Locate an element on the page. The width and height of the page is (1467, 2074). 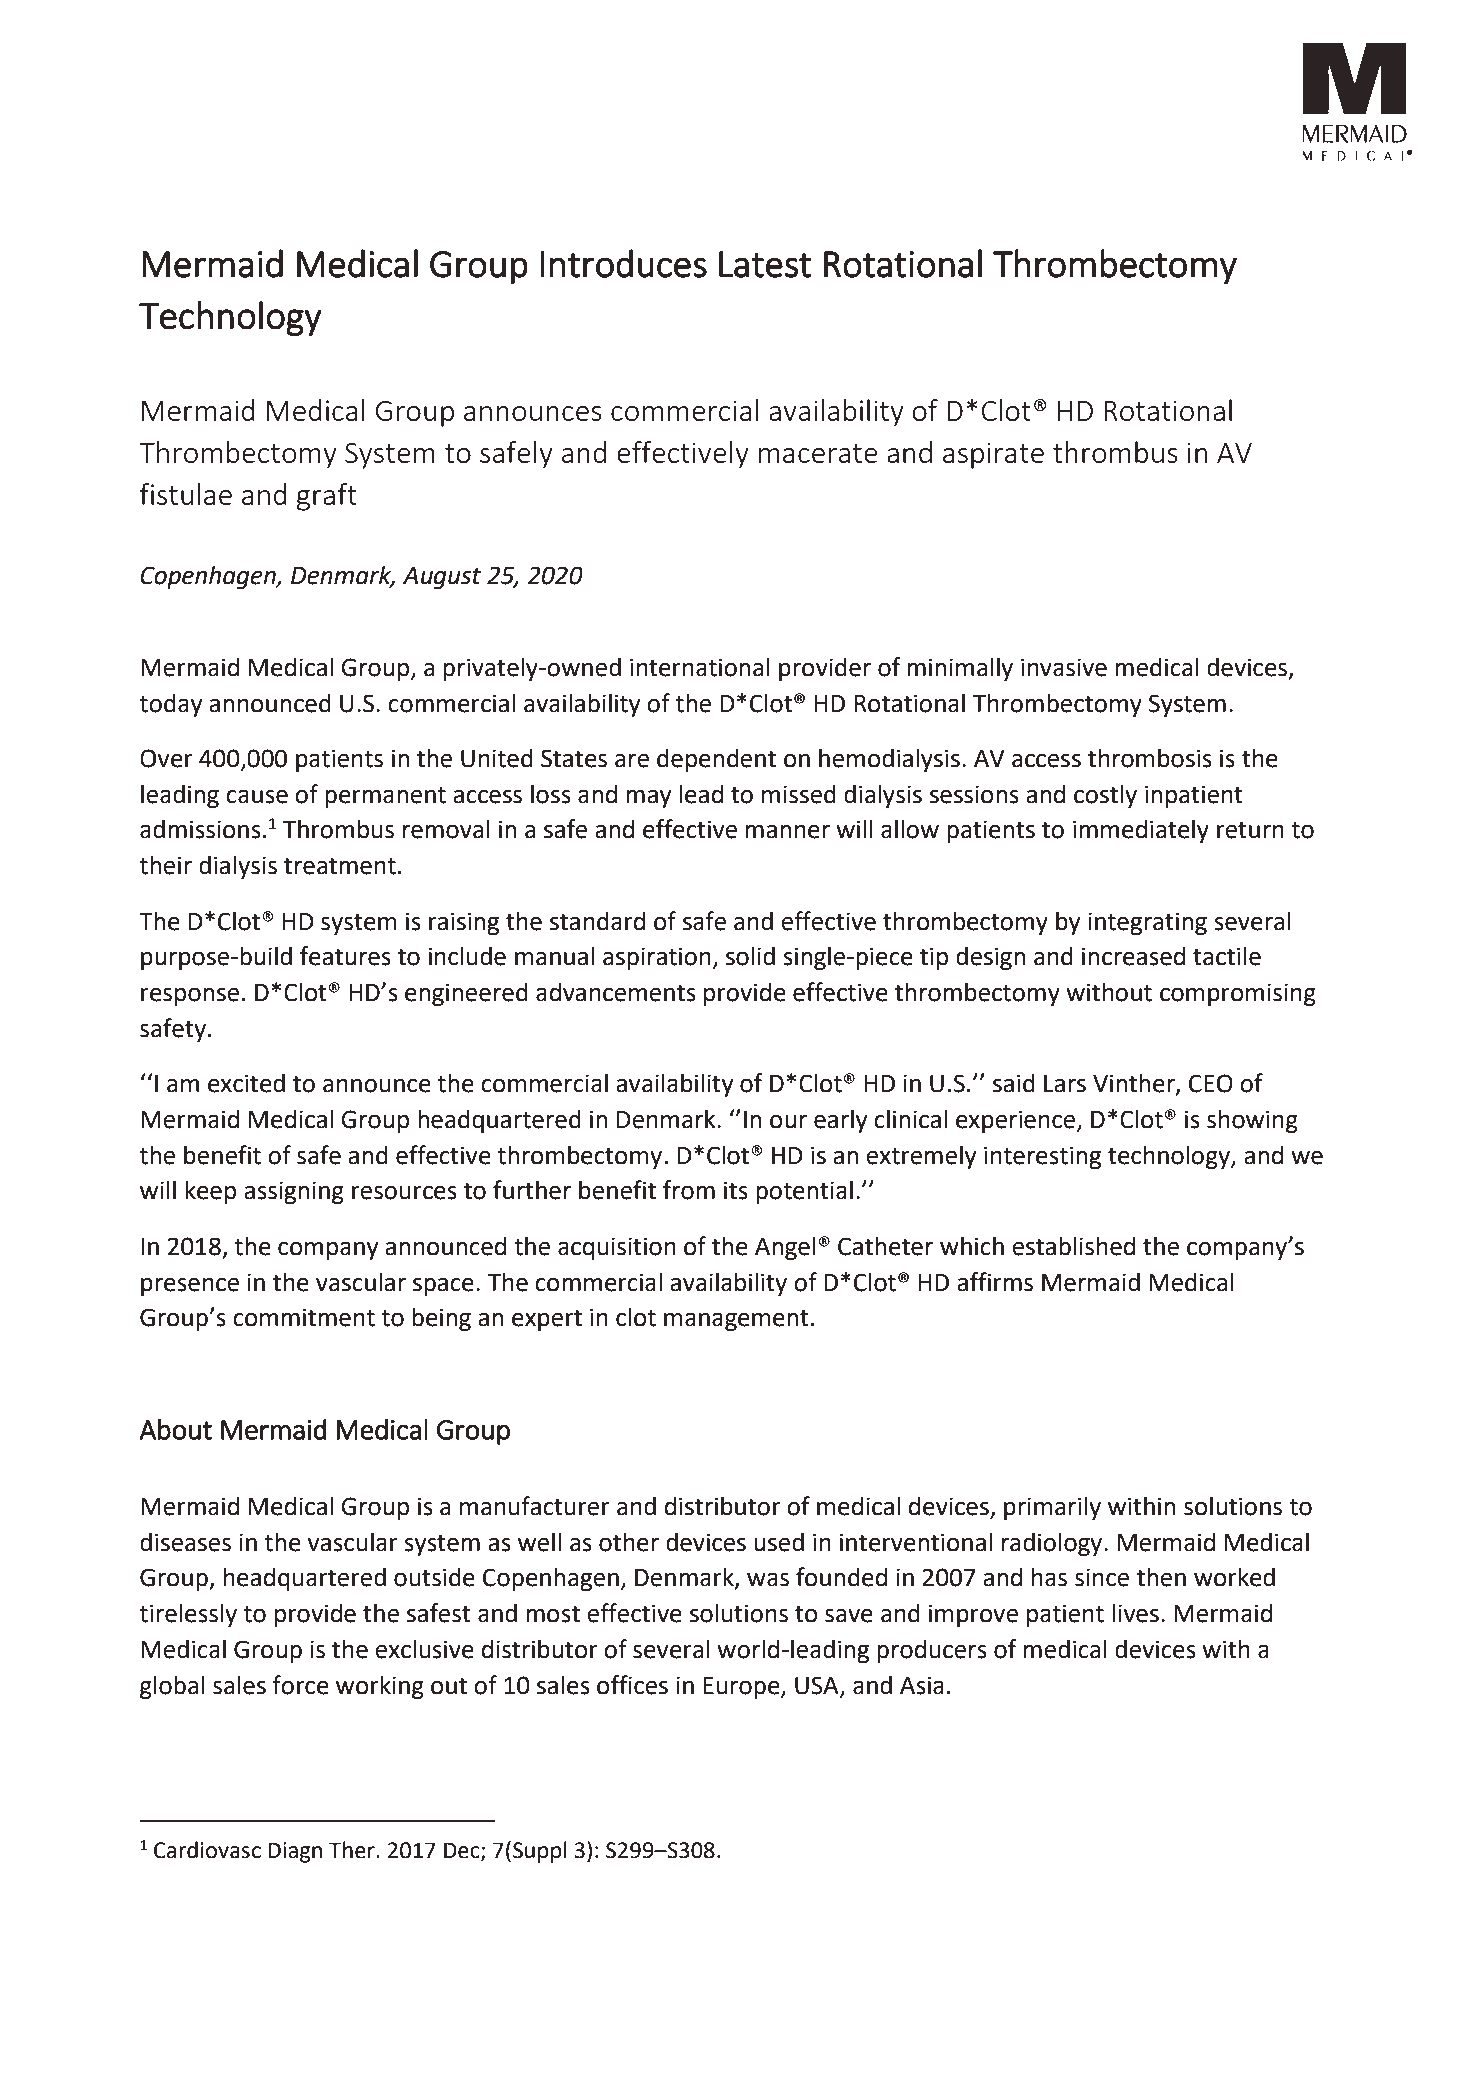
management is located at coordinates (736, 1320).
